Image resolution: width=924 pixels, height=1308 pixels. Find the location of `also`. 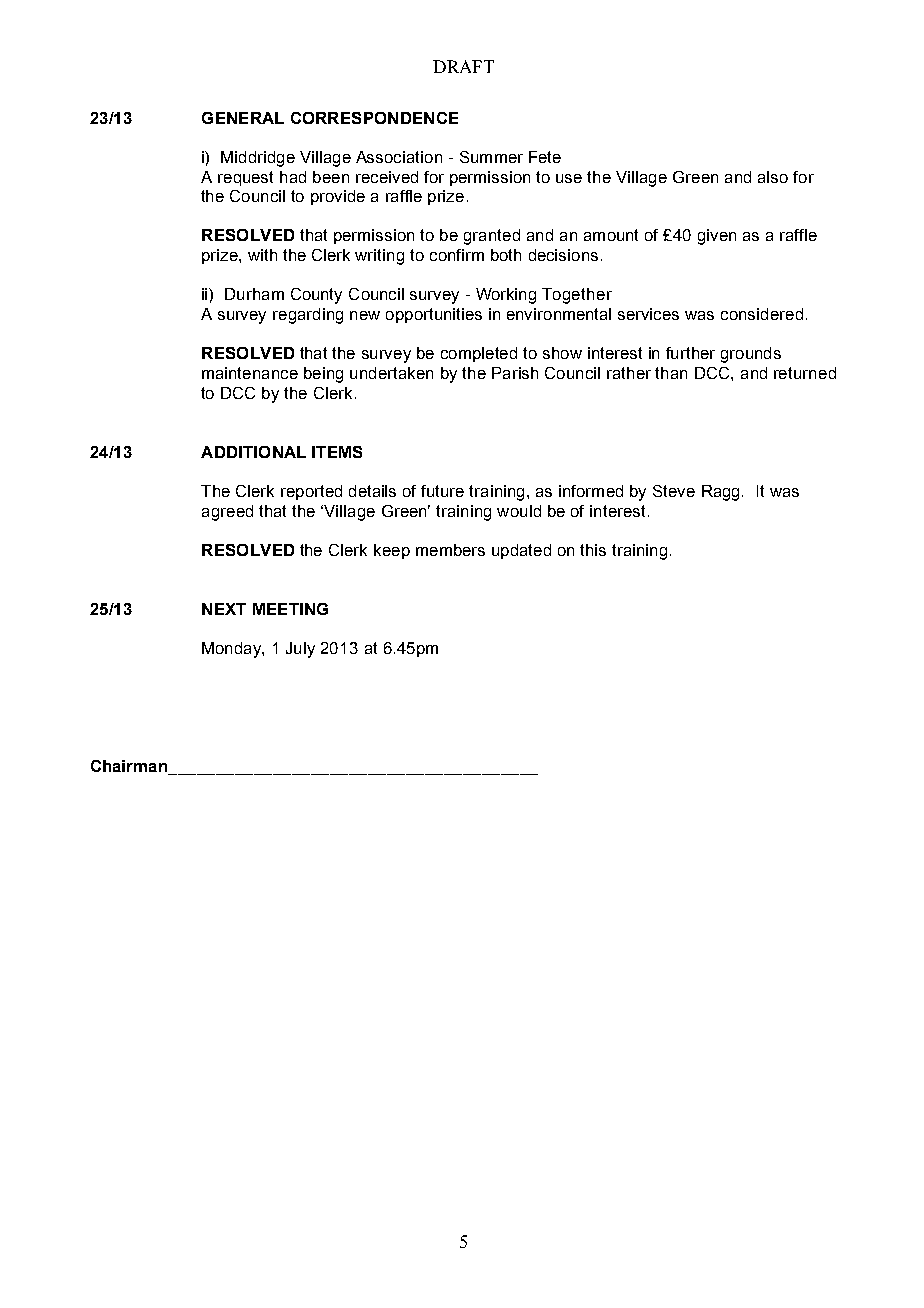

also is located at coordinates (773, 177).
